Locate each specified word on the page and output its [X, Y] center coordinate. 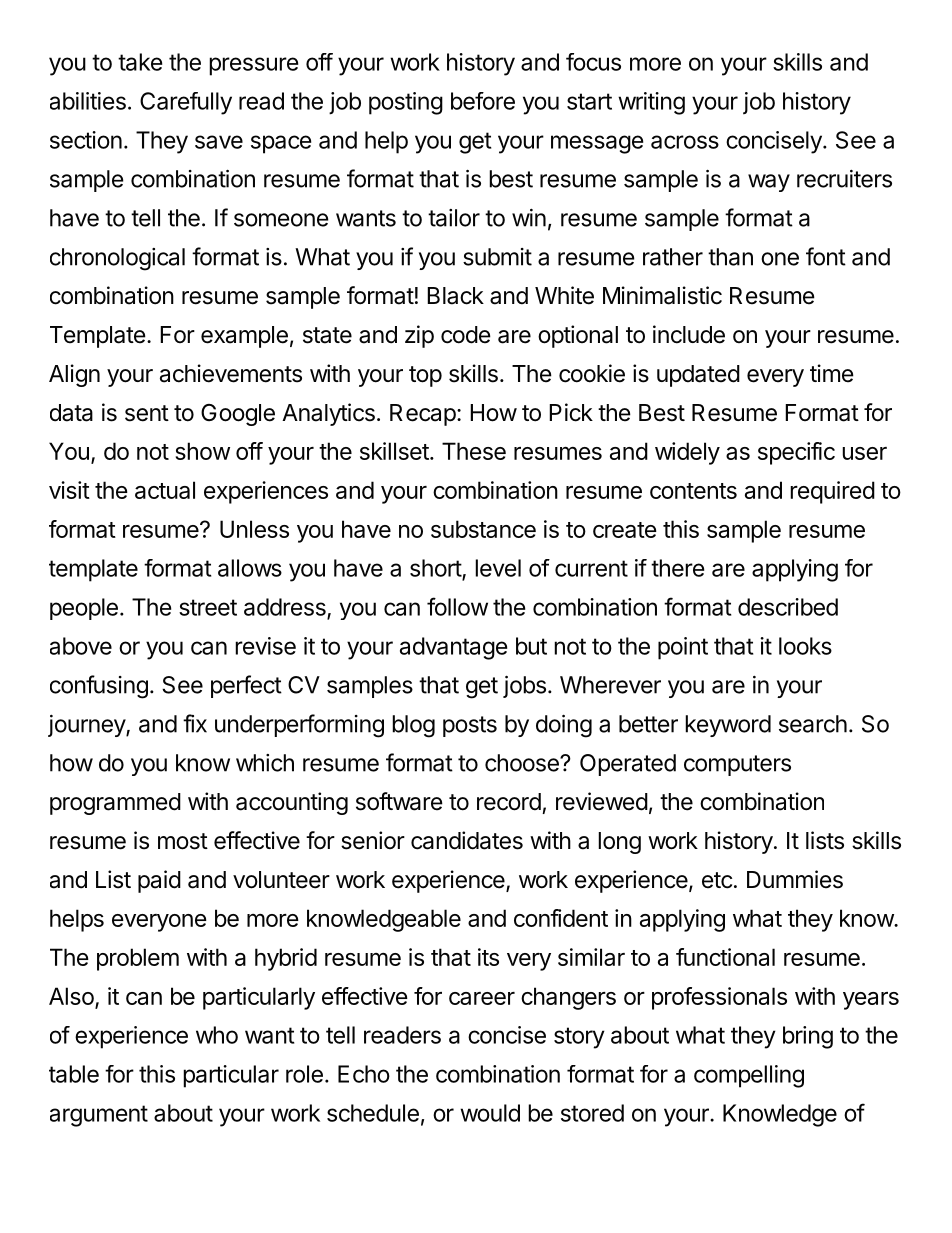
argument [99, 1116]
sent [147, 413]
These [474, 451]
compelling [749, 1076]
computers [737, 765]
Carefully [186, 103]
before [483, 101]
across [685, 142]
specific [796, 453]
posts [470, 726]
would [490, 1113]
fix [195, 723]
